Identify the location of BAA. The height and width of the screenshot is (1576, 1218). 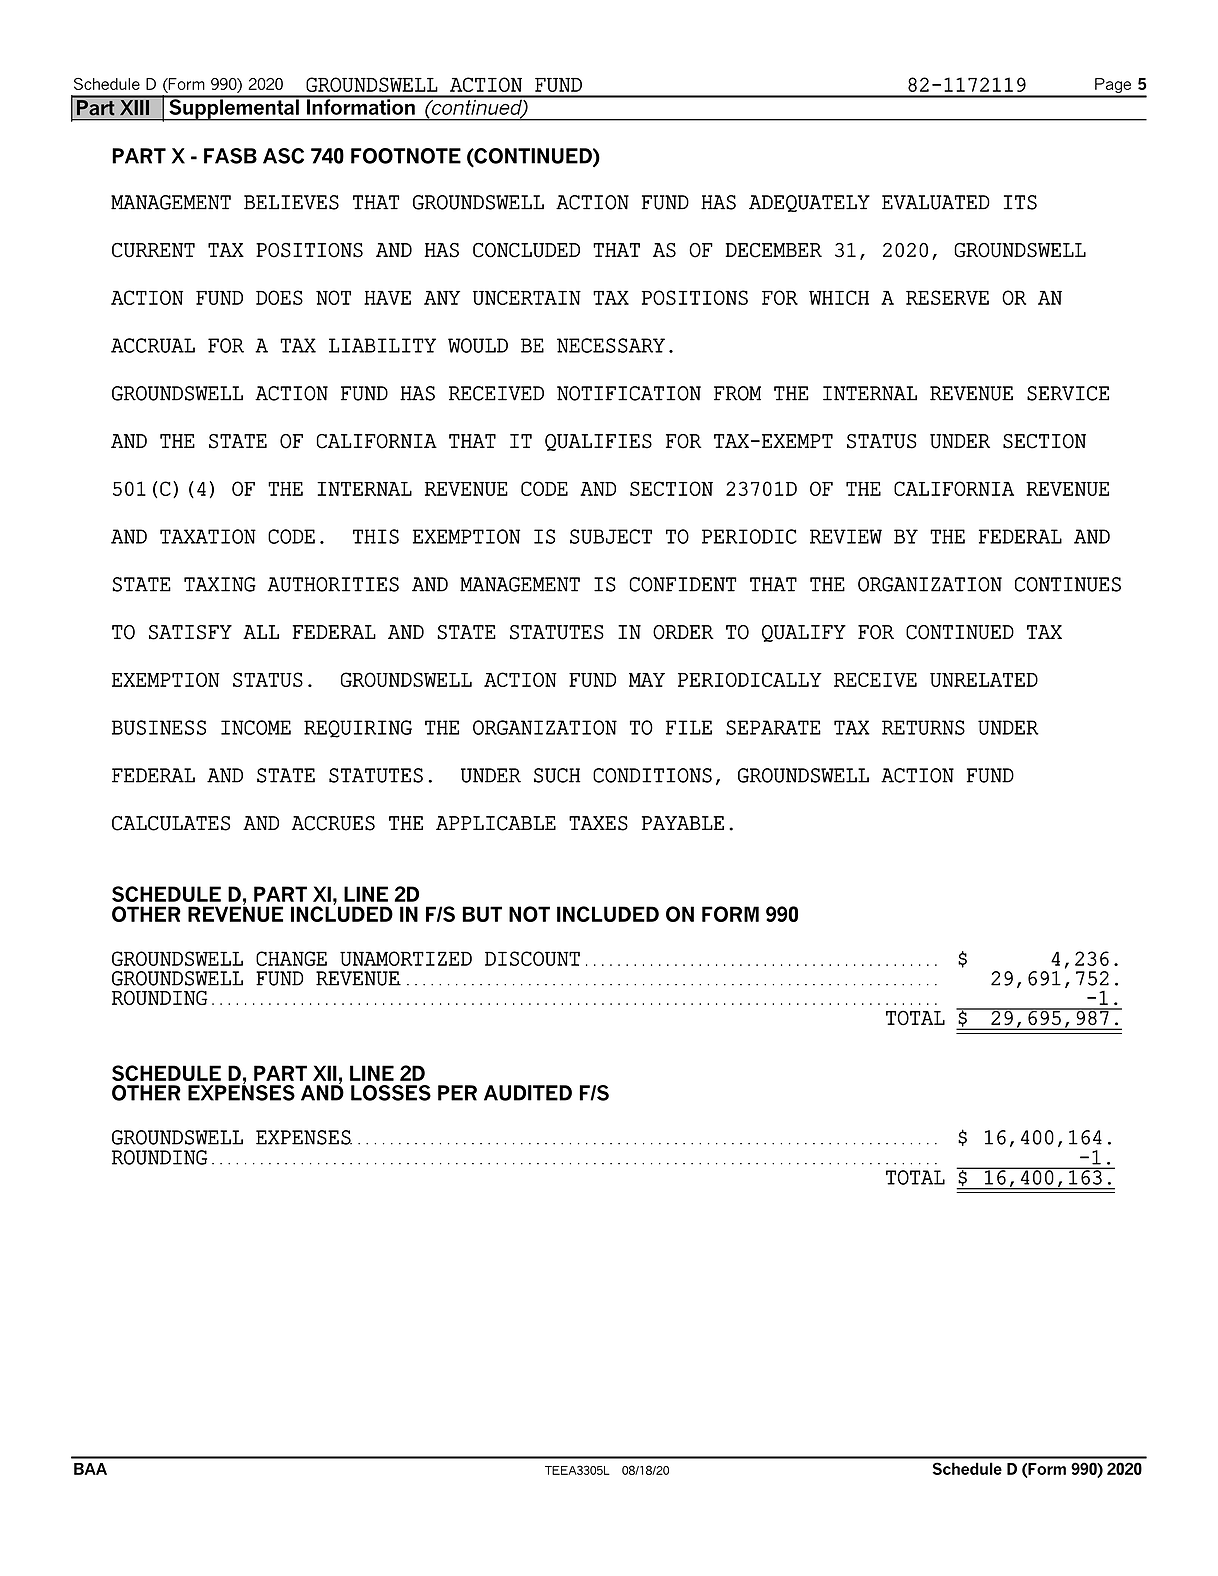
(90, 1469).
